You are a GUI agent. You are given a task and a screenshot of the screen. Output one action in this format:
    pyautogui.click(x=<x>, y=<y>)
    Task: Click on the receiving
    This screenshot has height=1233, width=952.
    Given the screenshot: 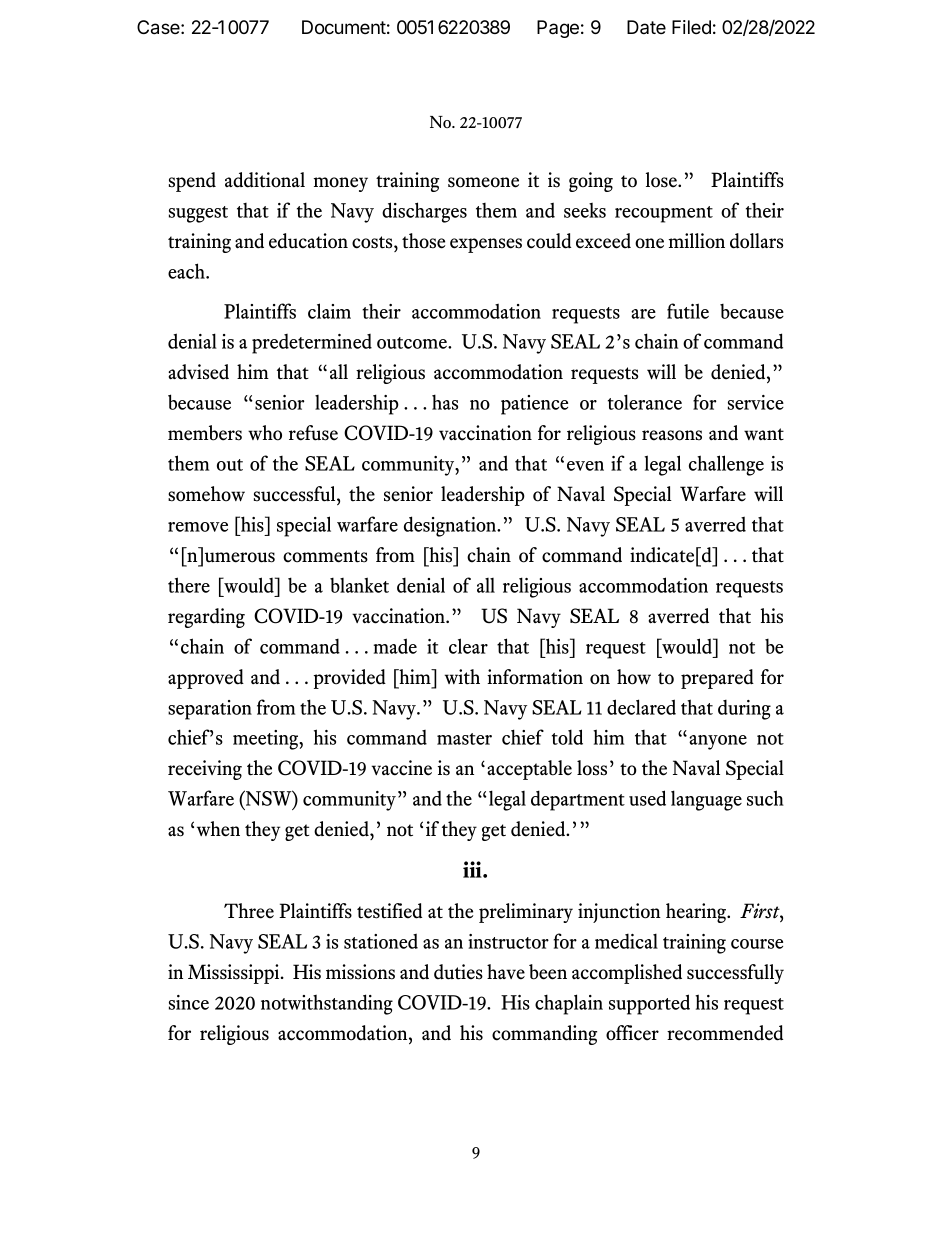 What is the action you would take?
    pyautogui.click(x=205, y=770)
